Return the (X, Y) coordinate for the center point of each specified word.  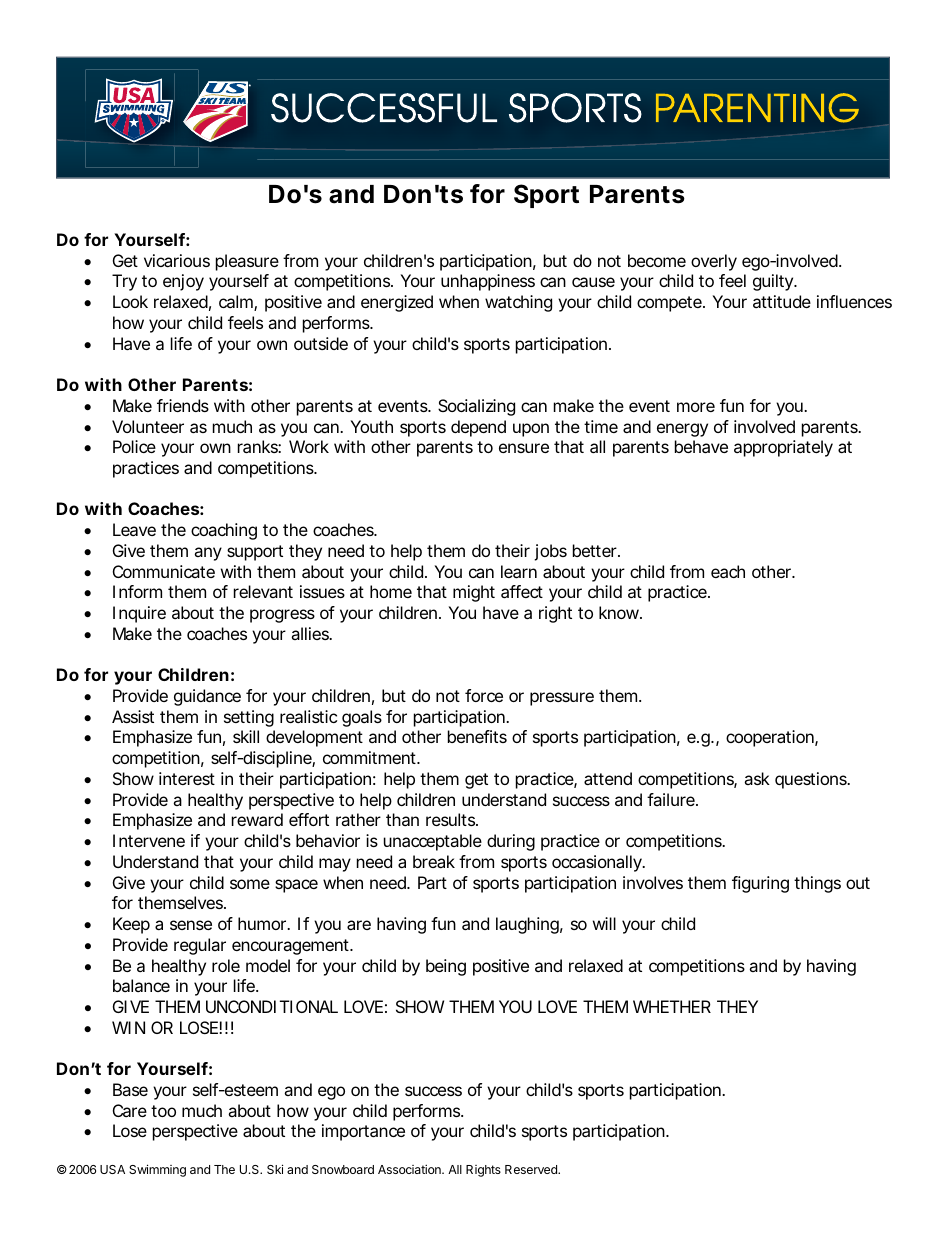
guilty (774, 282)
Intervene (149, 840)
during (511, 842)
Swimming (157, 1170)
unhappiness (488, 282)
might (474, 593)
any (208, 554)
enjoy (183, 282)
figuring (760, 884)
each (728, 571)
